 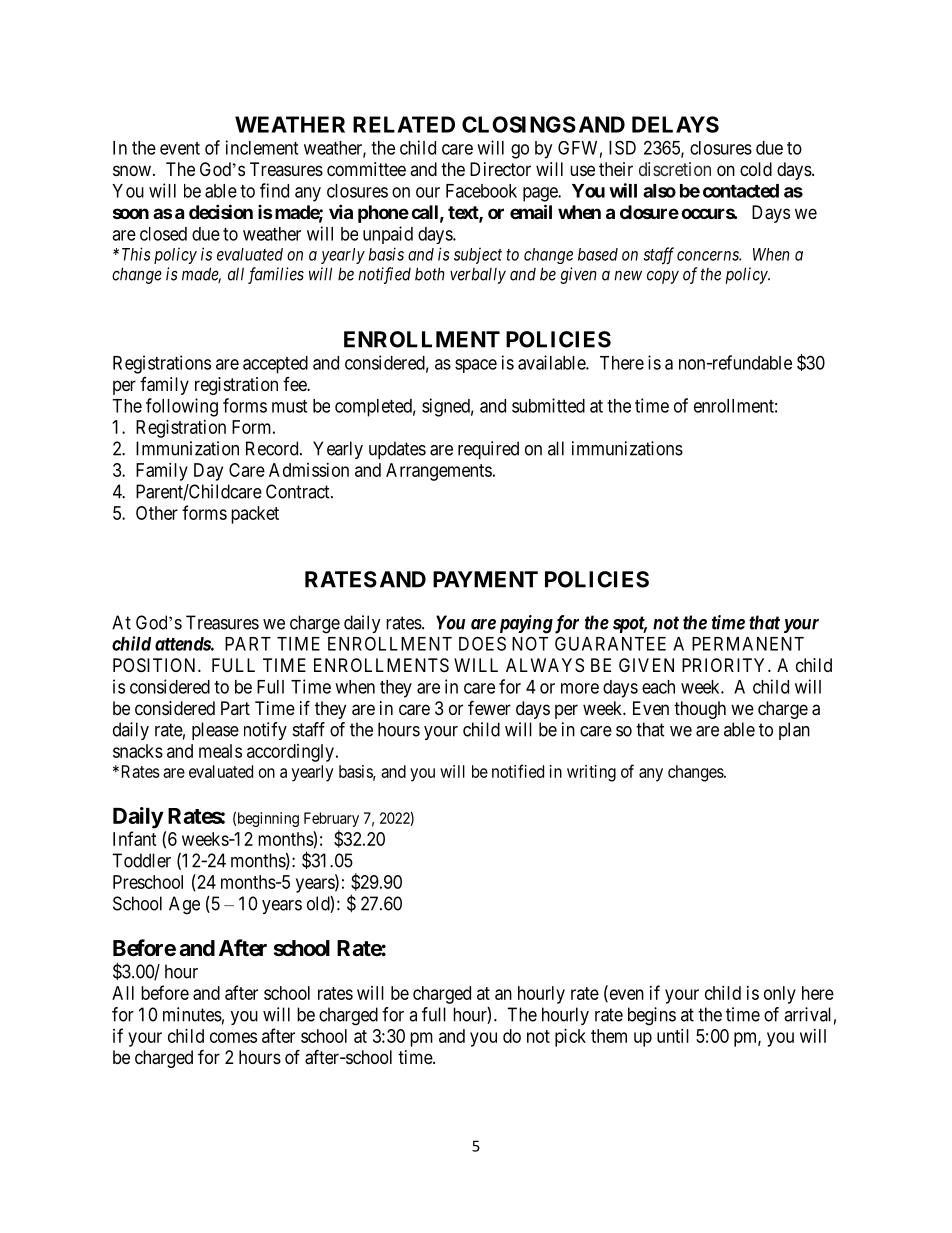 I want to click on comes, so click(x=233, y=1037).
